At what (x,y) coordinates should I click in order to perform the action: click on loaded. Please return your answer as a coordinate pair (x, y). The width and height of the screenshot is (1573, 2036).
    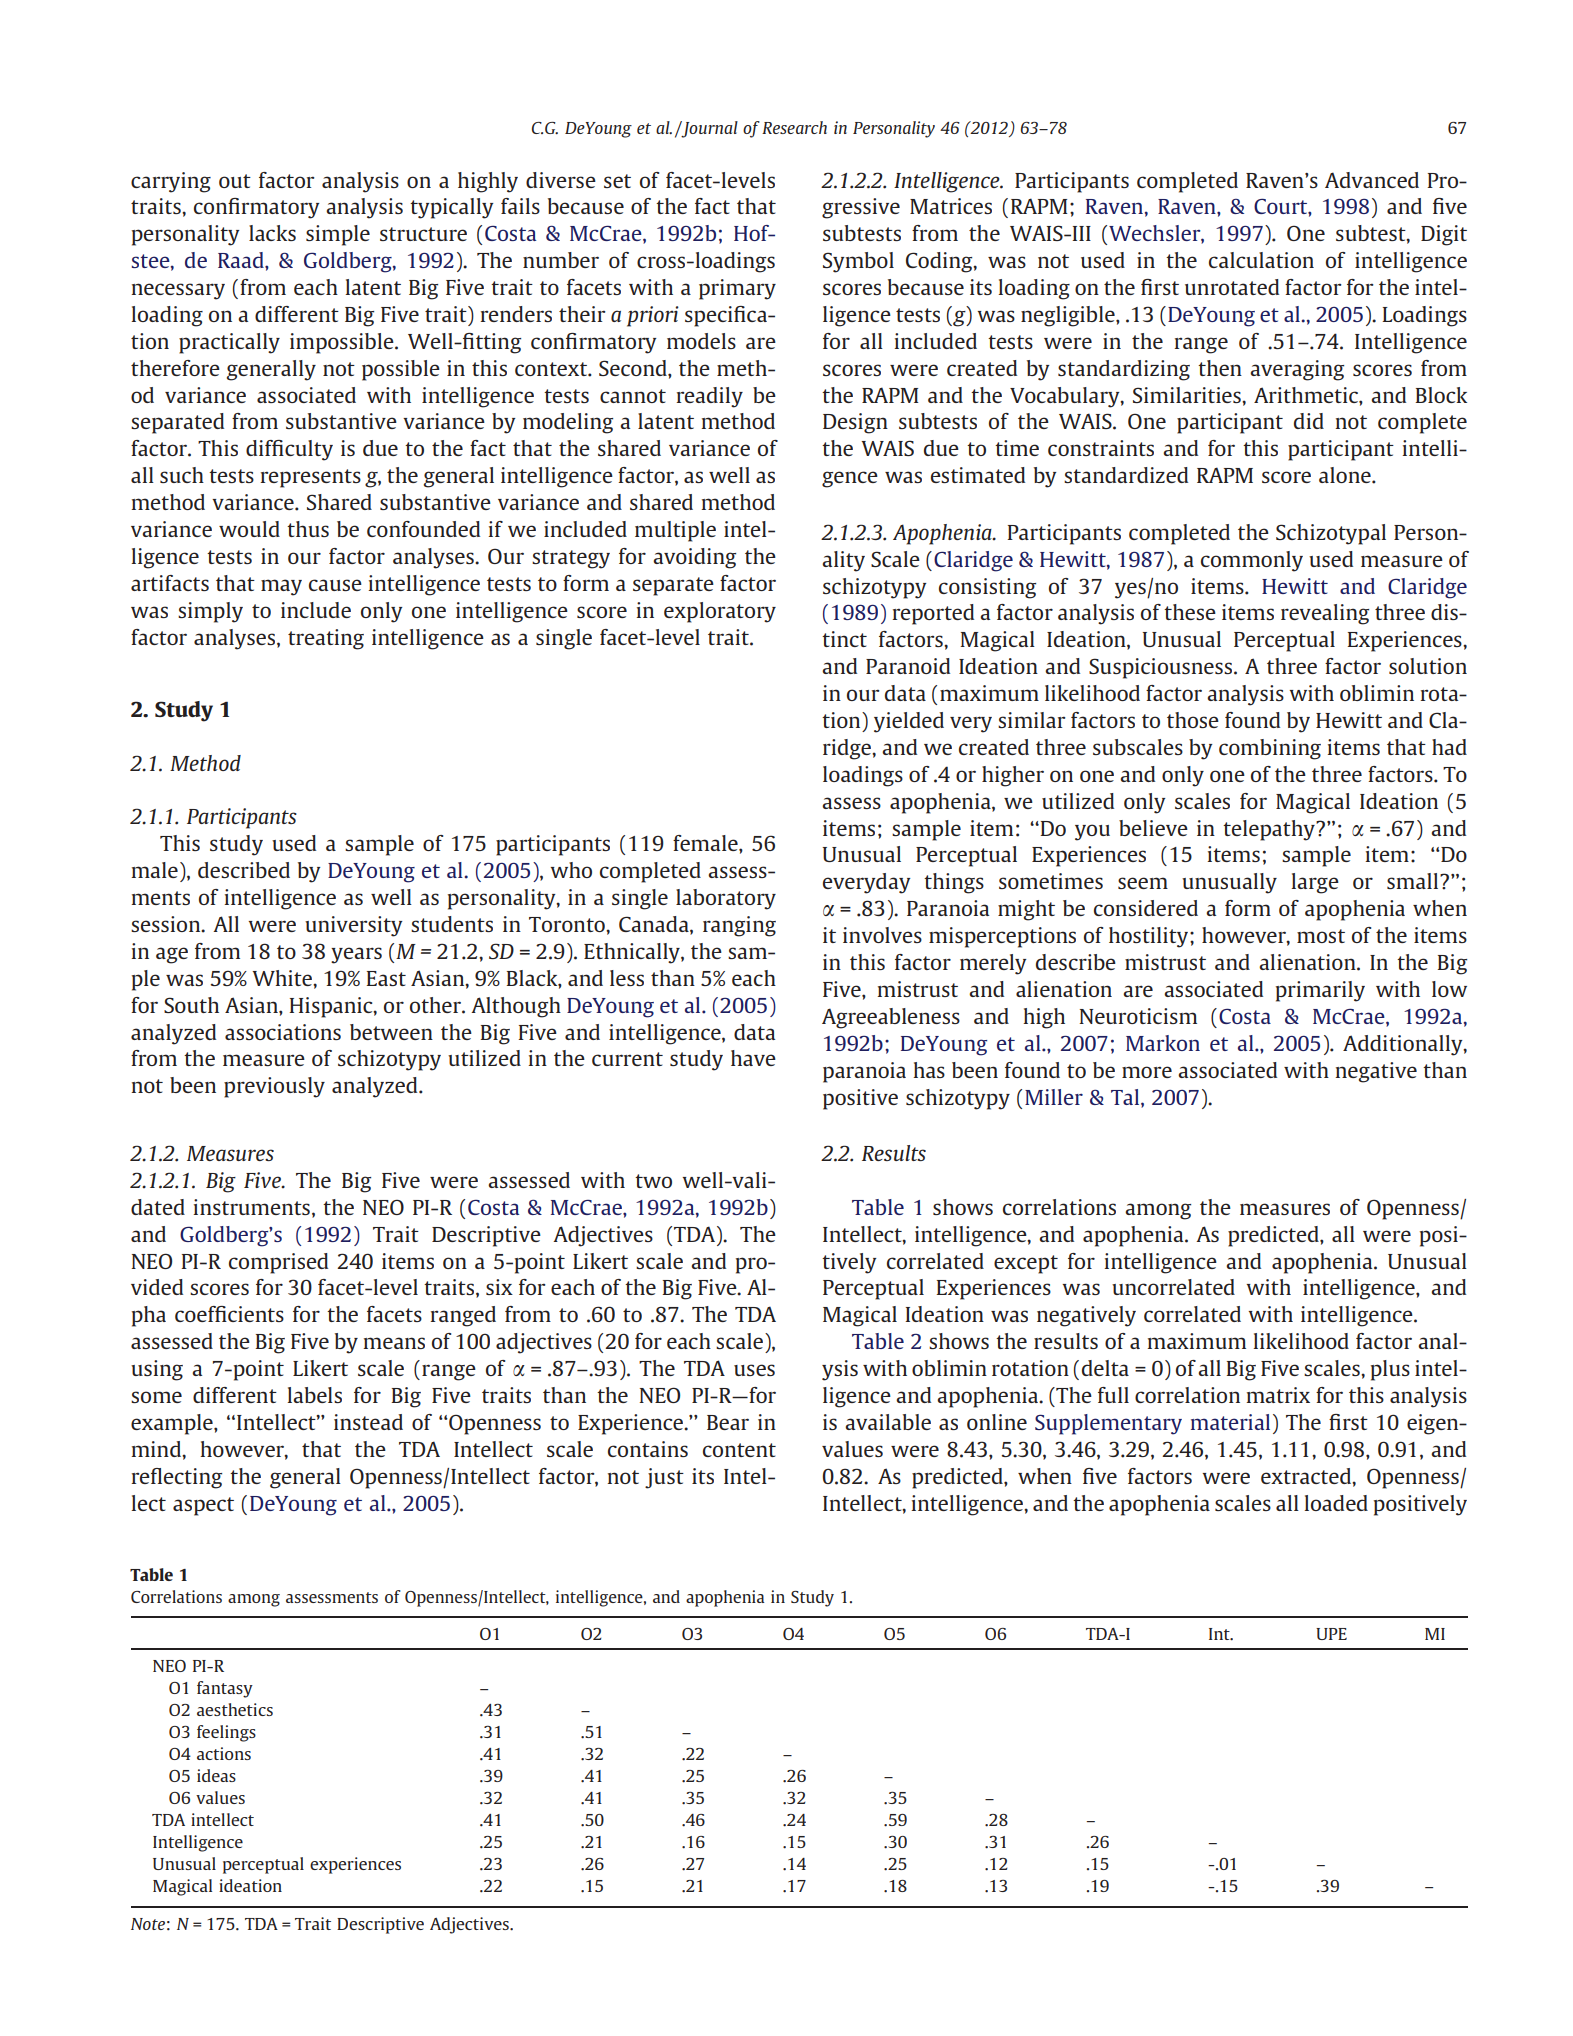
    Looking at the image, I should click on (1336, 1503).
